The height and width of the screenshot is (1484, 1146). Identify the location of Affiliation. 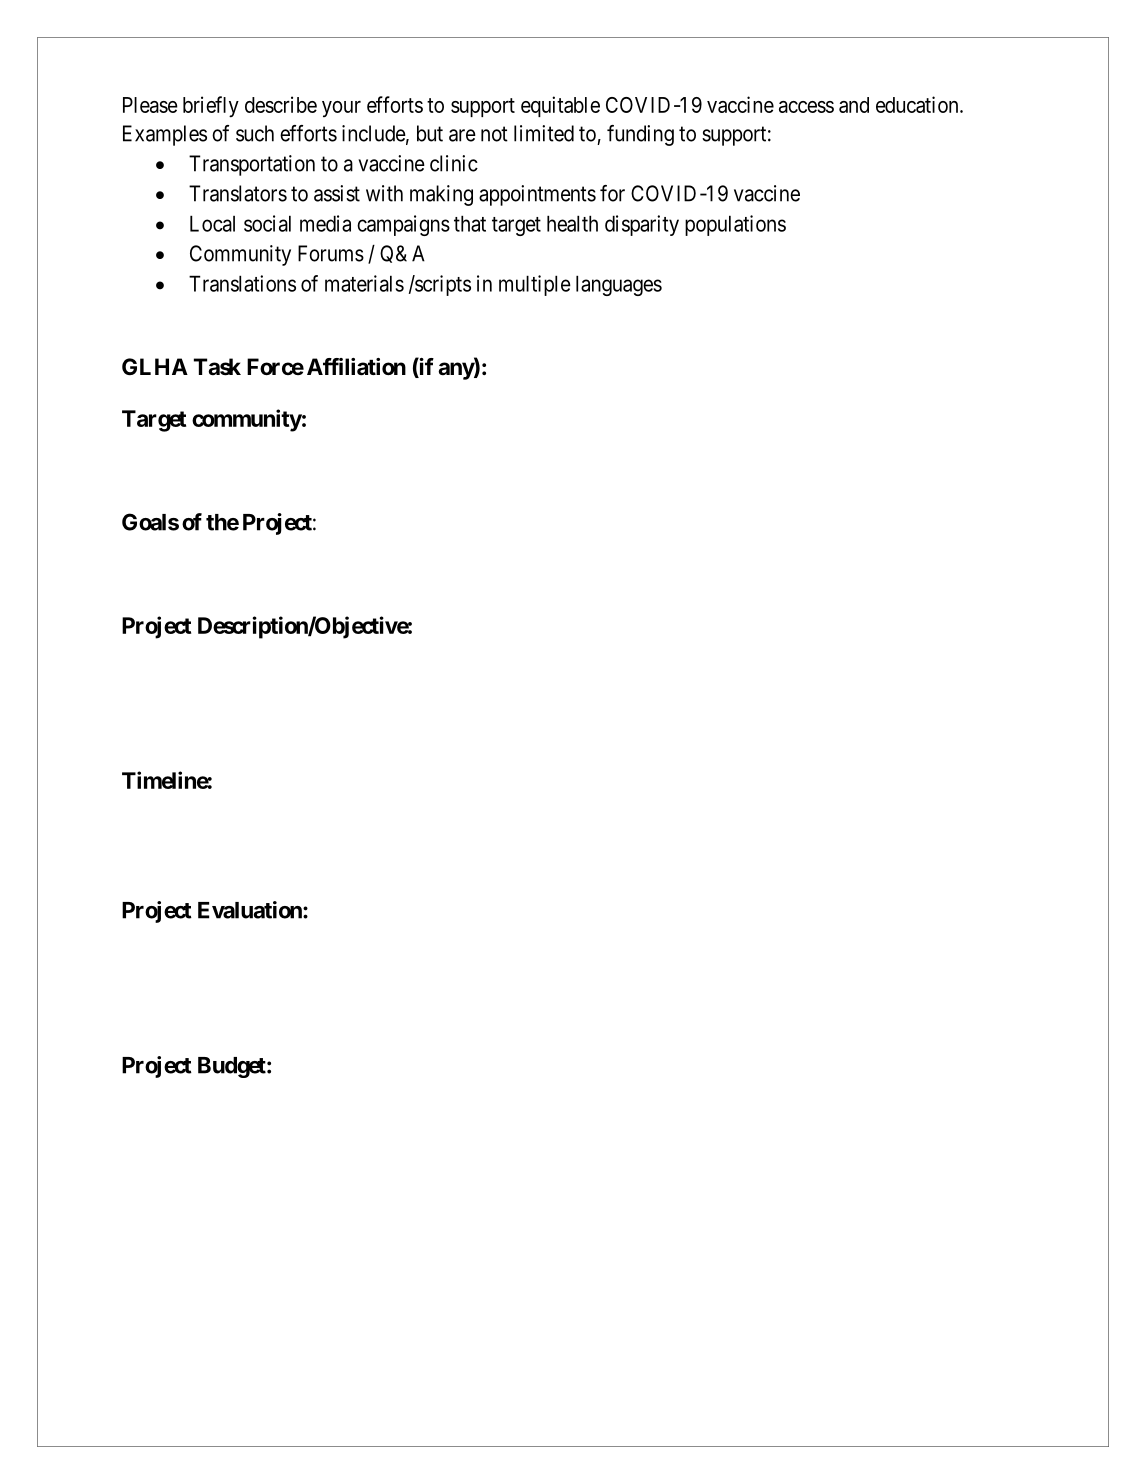
(356, 367).
